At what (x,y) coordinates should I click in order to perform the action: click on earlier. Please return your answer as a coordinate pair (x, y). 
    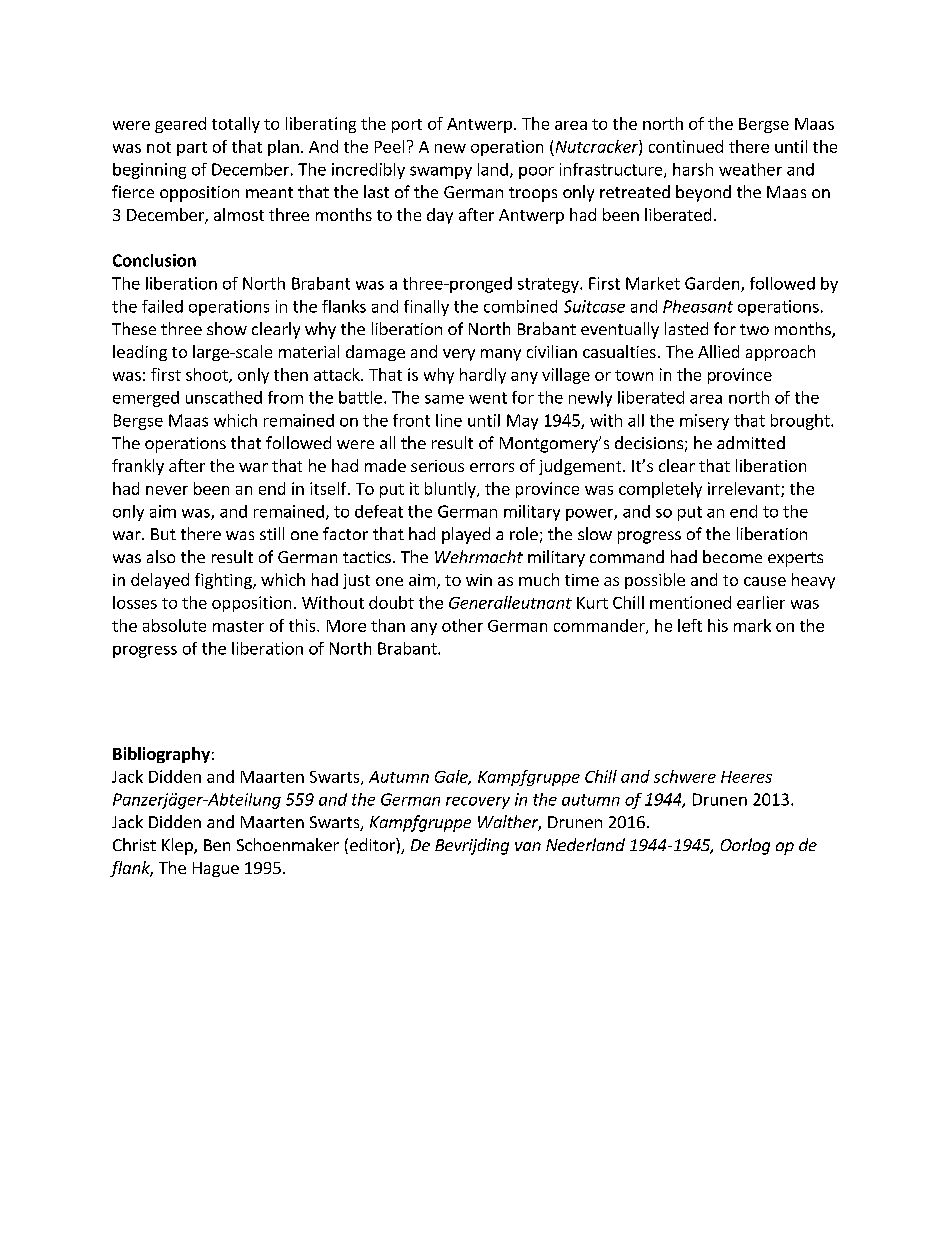
    Looking at the image, I should click on (761, 602).
